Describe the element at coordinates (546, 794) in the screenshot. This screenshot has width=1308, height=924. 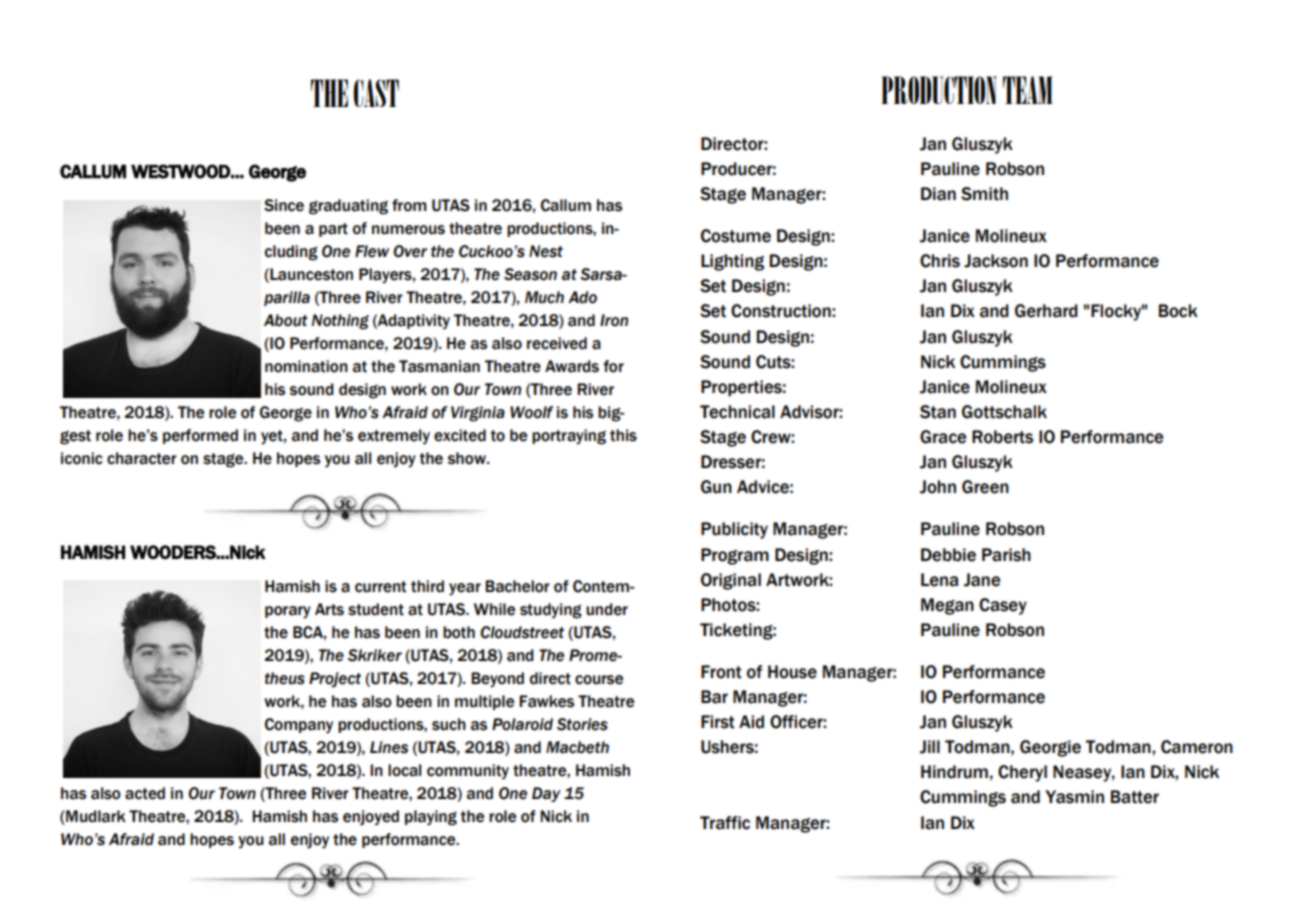
I see `Day` at that location.
